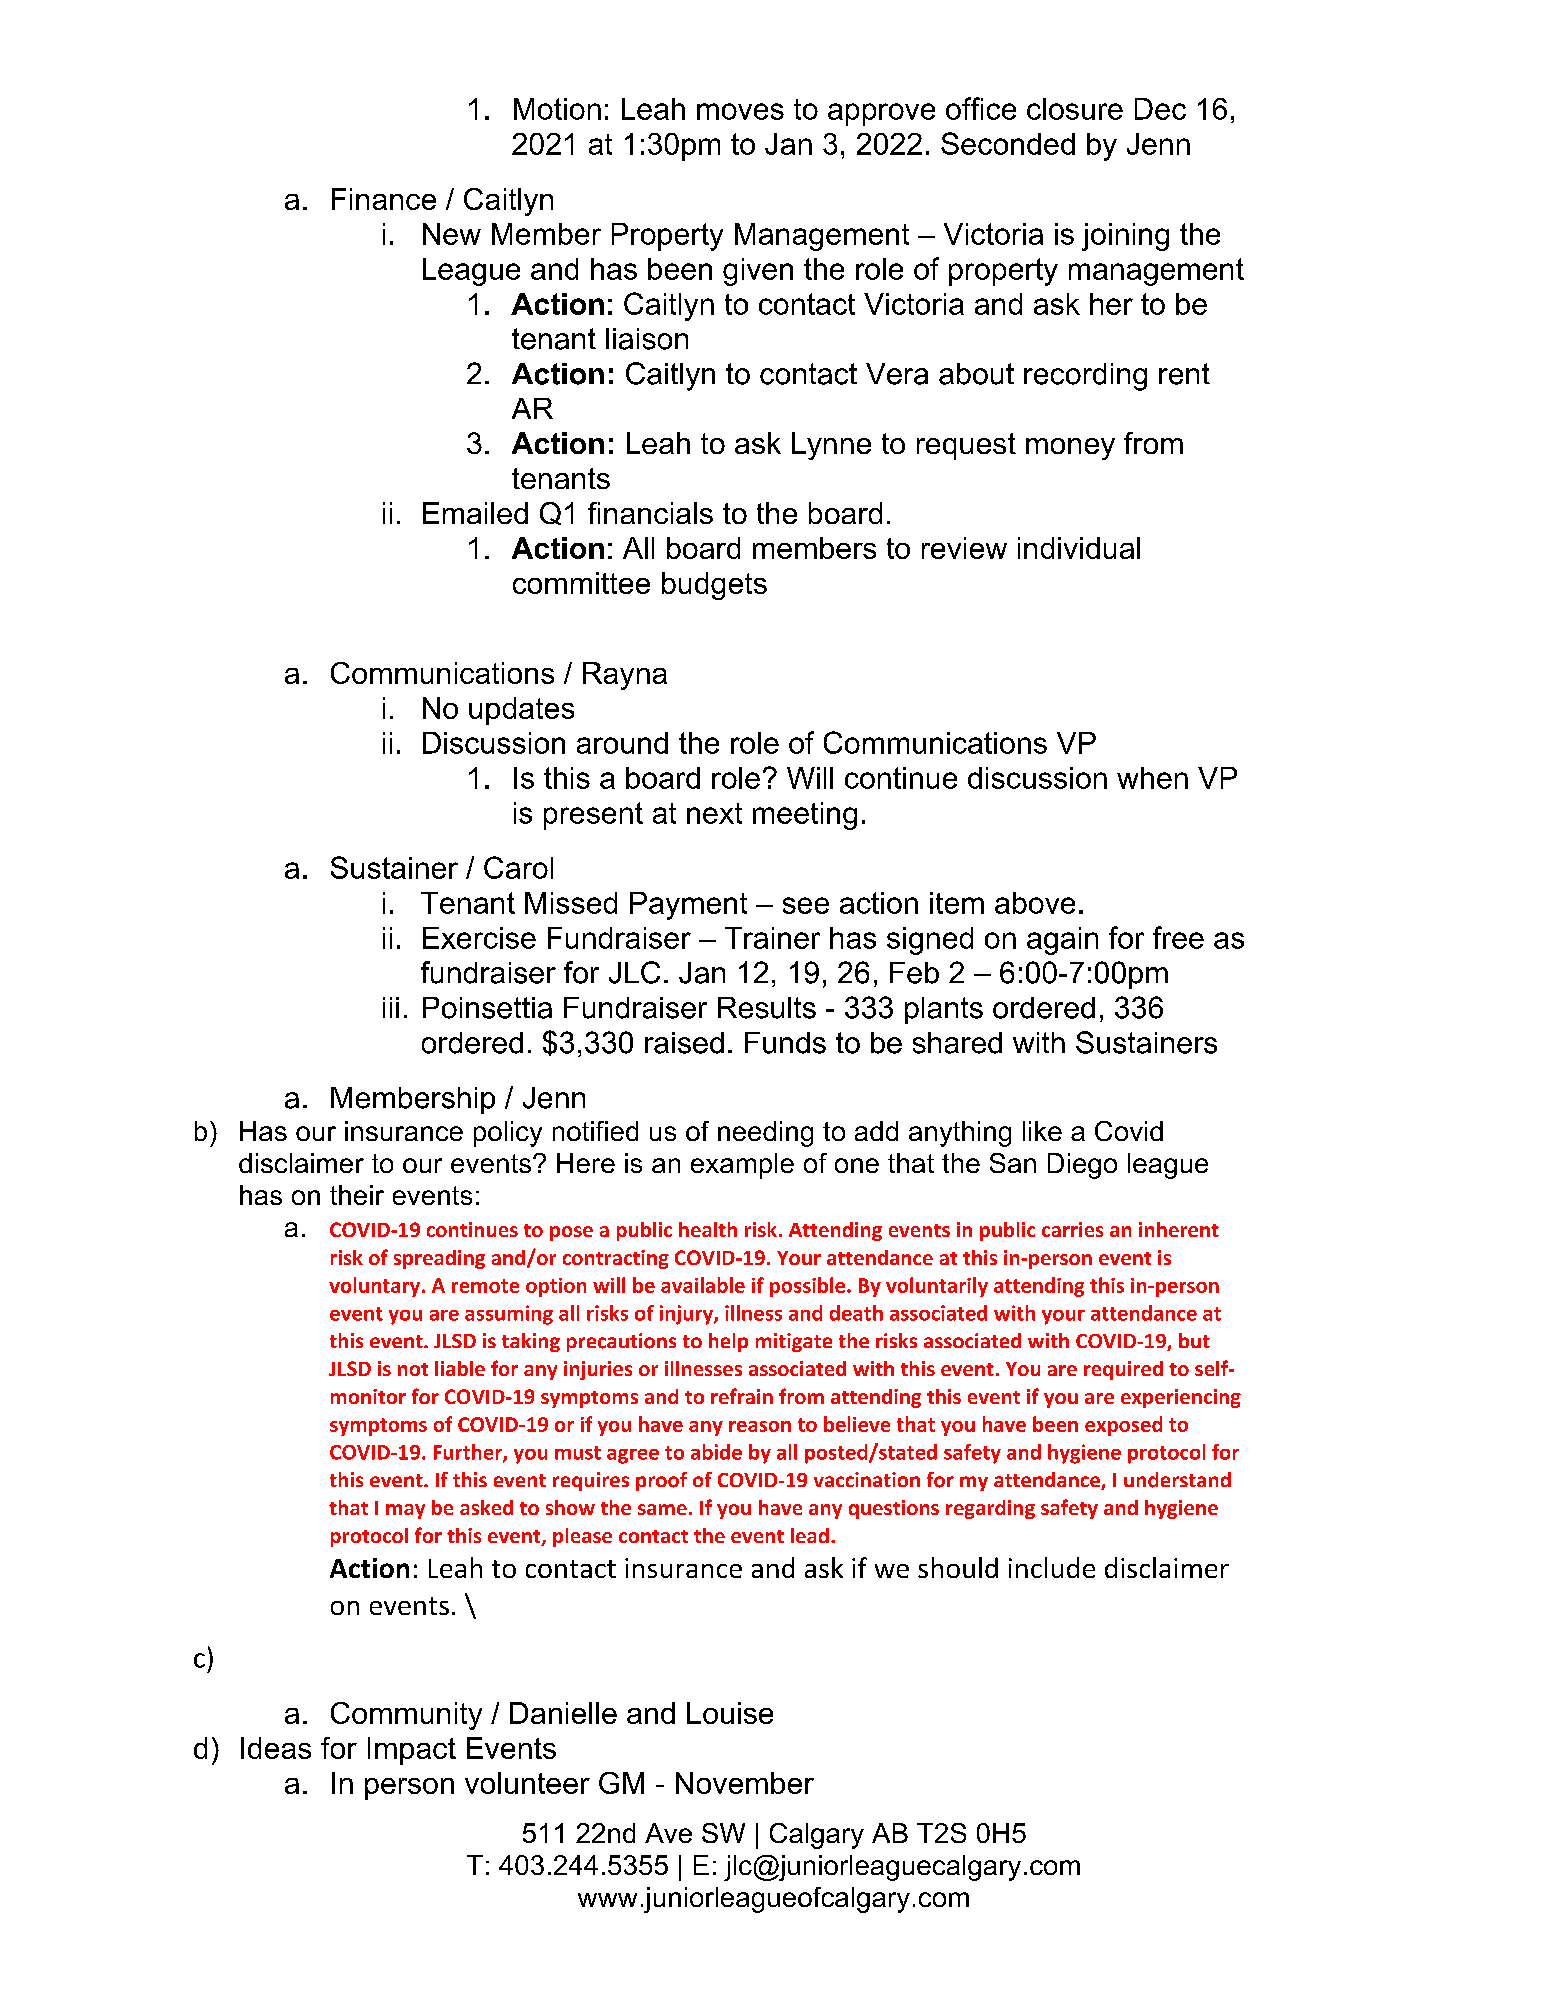 Image resolution: width=1548 pixels, height=2004 pixels. Describe the element at coordinates (1075, 109) in the screenshot. I see `closure` at that location.
